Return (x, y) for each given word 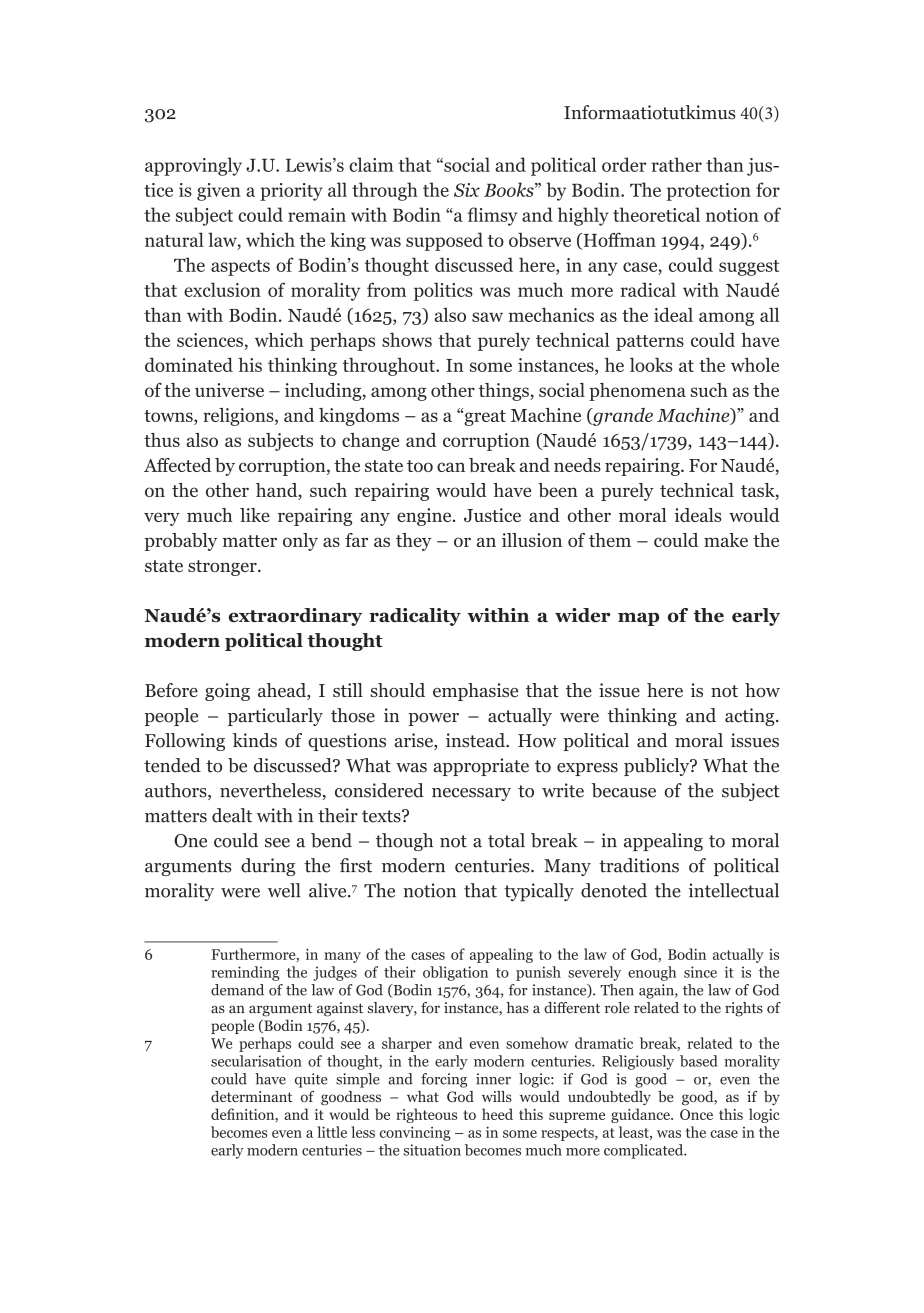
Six (467, 190)
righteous (426, 1115)
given (219, 192)
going (227, 692)
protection (709, 192)
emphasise (475, 692)
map (638, 619)
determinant (251, 1096)
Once (696, 1114)
